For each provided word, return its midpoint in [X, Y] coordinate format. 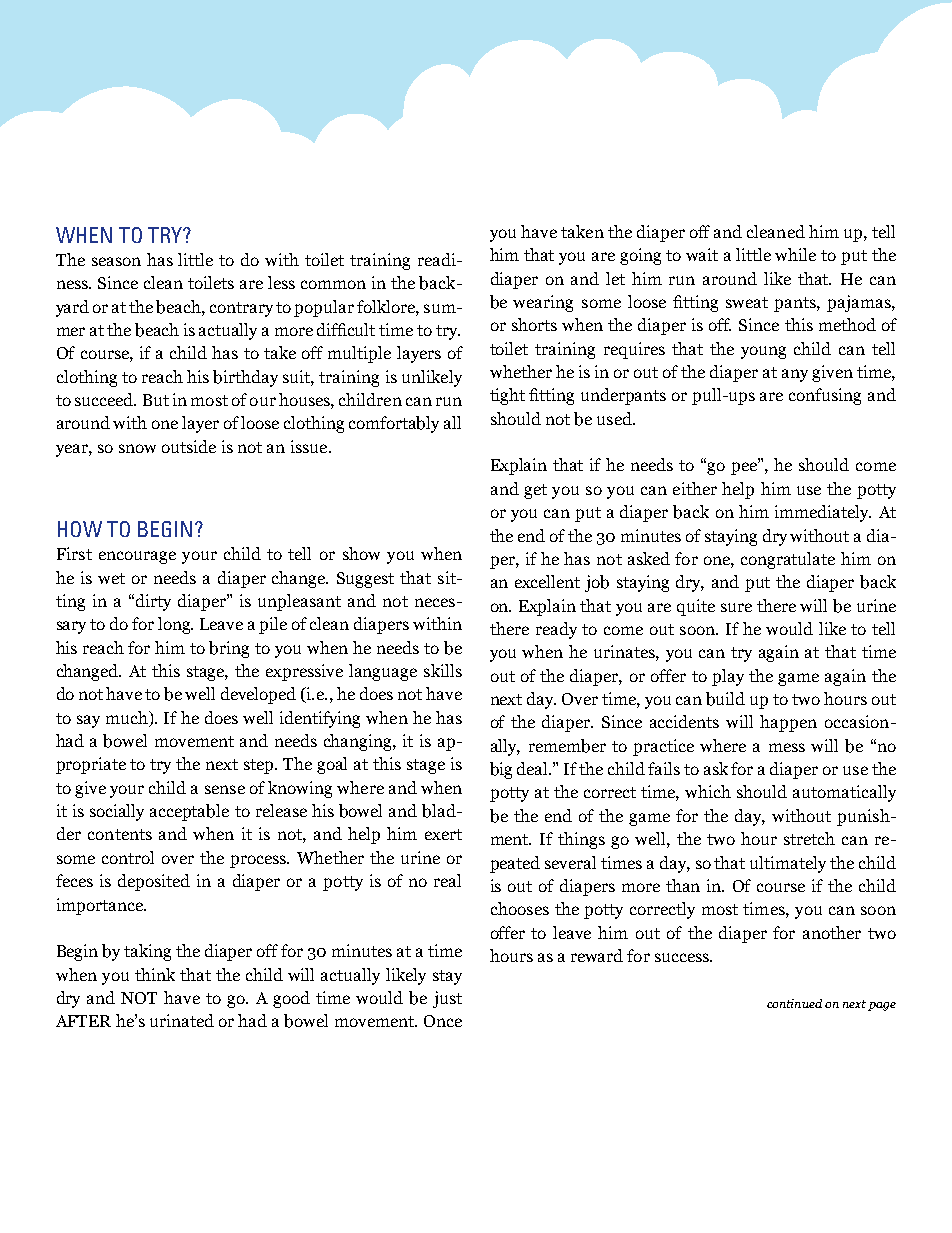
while [795, 254]
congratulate [788, 560]
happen [788, 723]
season [116, 261]
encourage [137, 557]
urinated [182, 1020]
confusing [825, 396]
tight [507, 396]
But [156, 400]
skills [443, 670]
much [128, 717]
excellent [547, 581]
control [128, 857]
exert [443, 834]
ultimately [788, 864]
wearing [543, 303]
